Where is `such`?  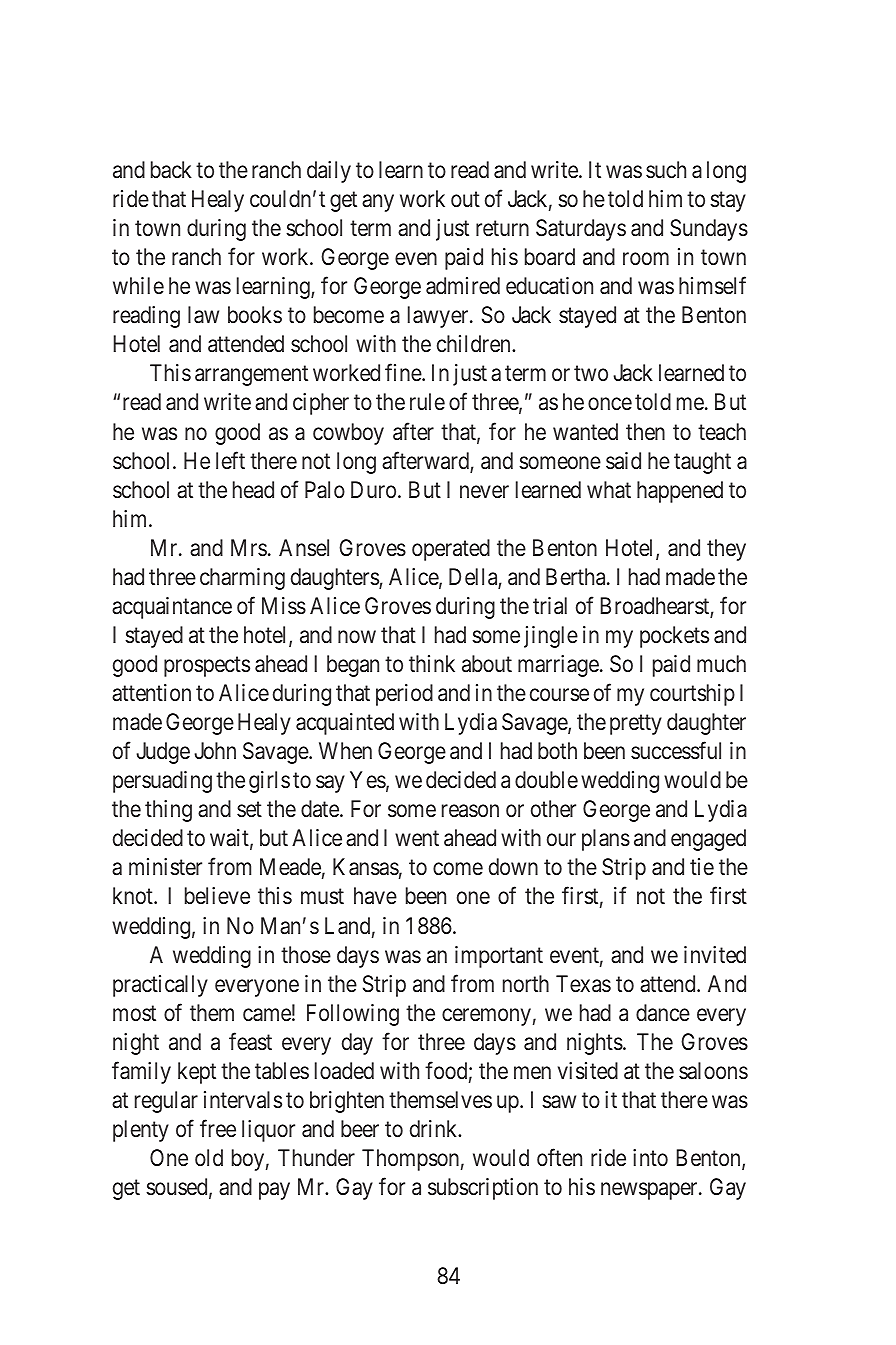
such is located at coordinates (666, 170).
